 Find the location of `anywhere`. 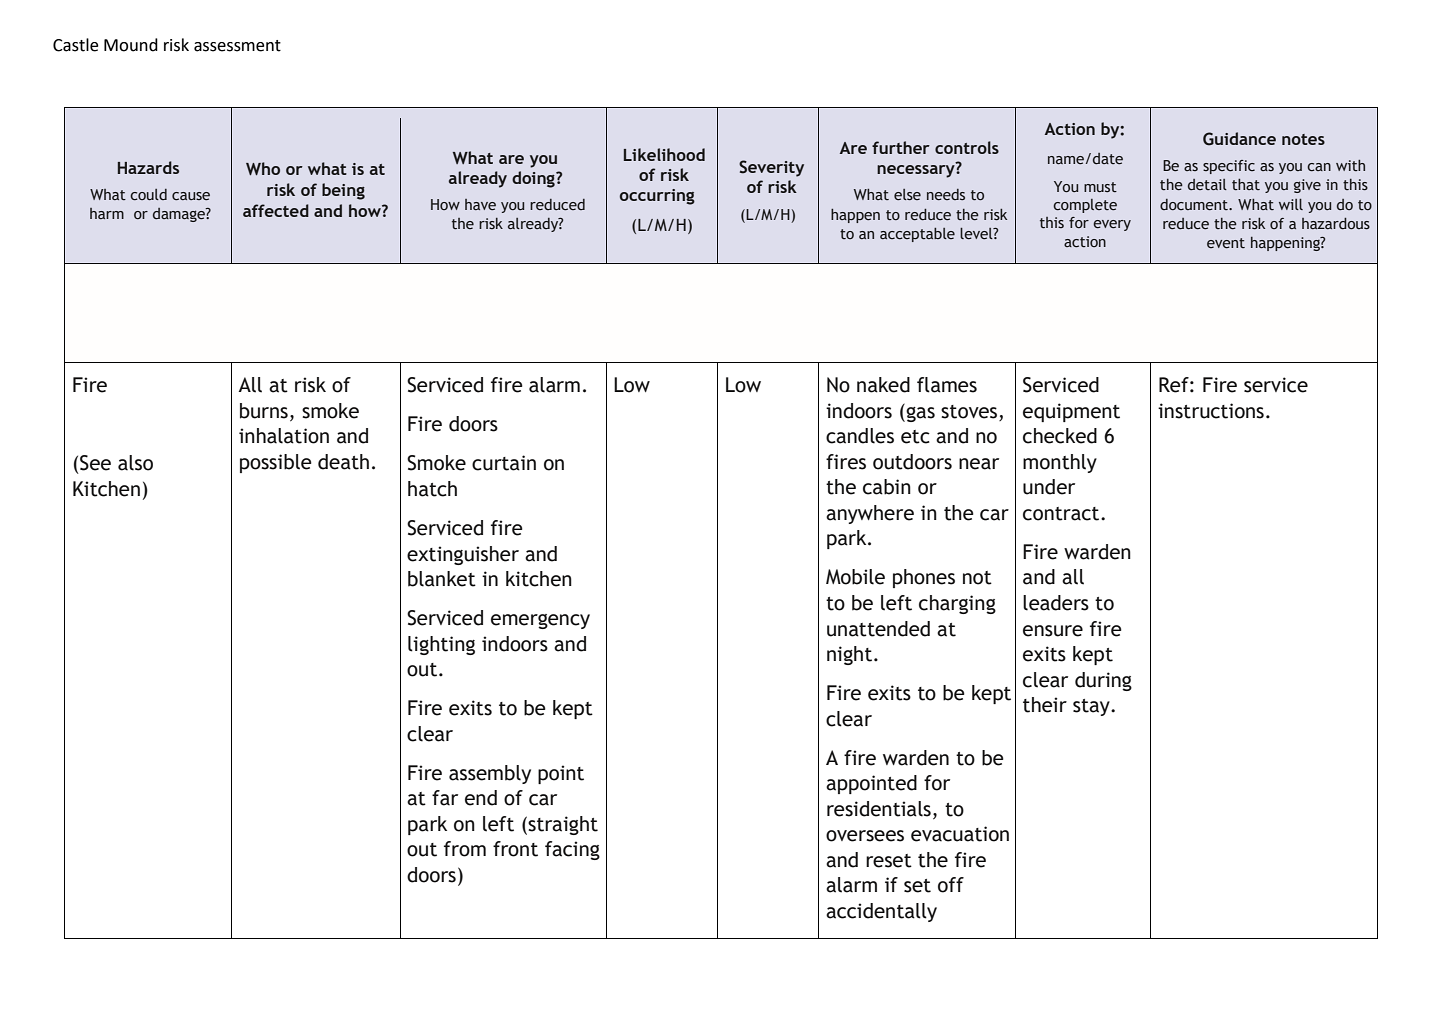

anywhere is located at coordinates (870, 514).
